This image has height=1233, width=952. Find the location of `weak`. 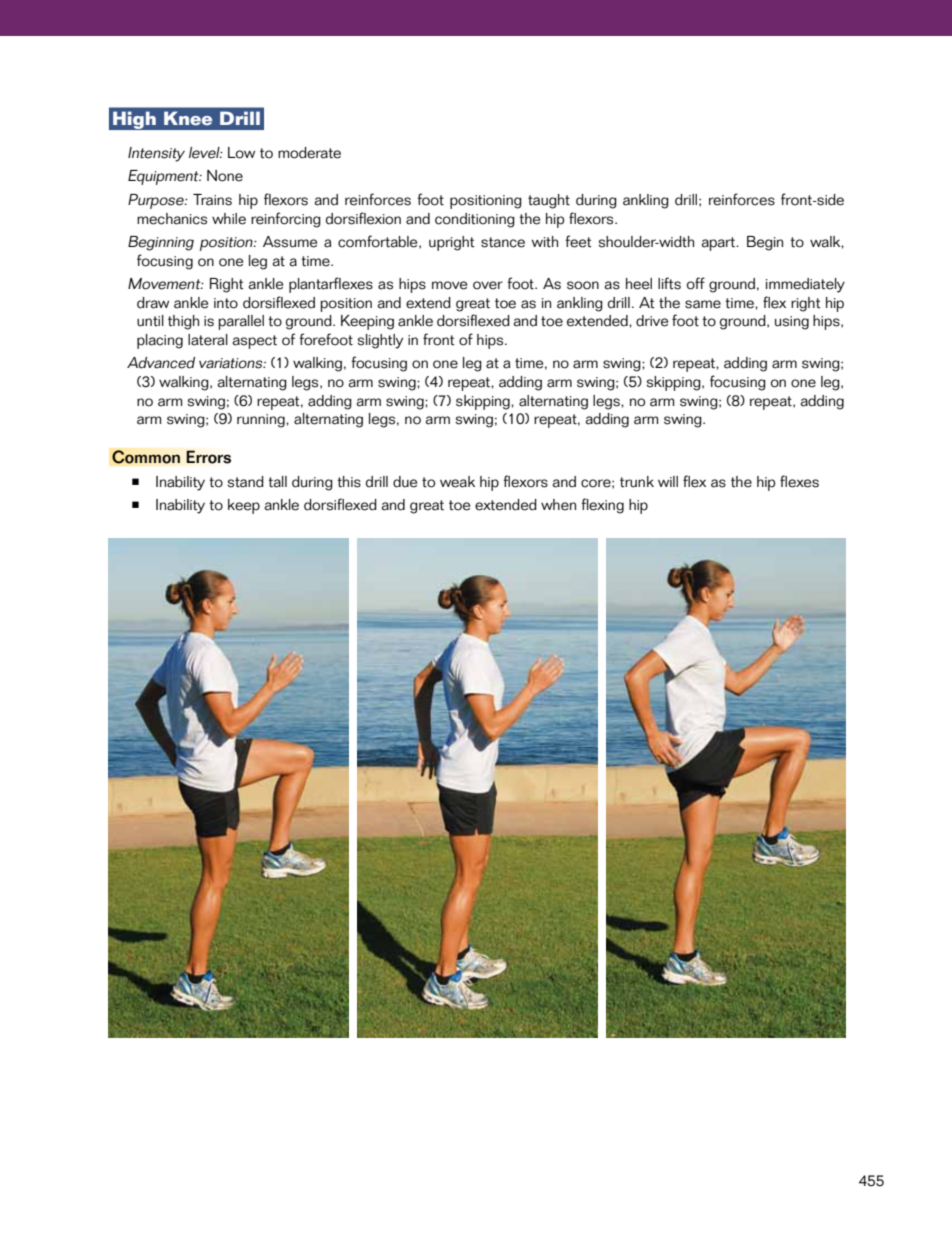

weak is located at coordinates (457, 482).
